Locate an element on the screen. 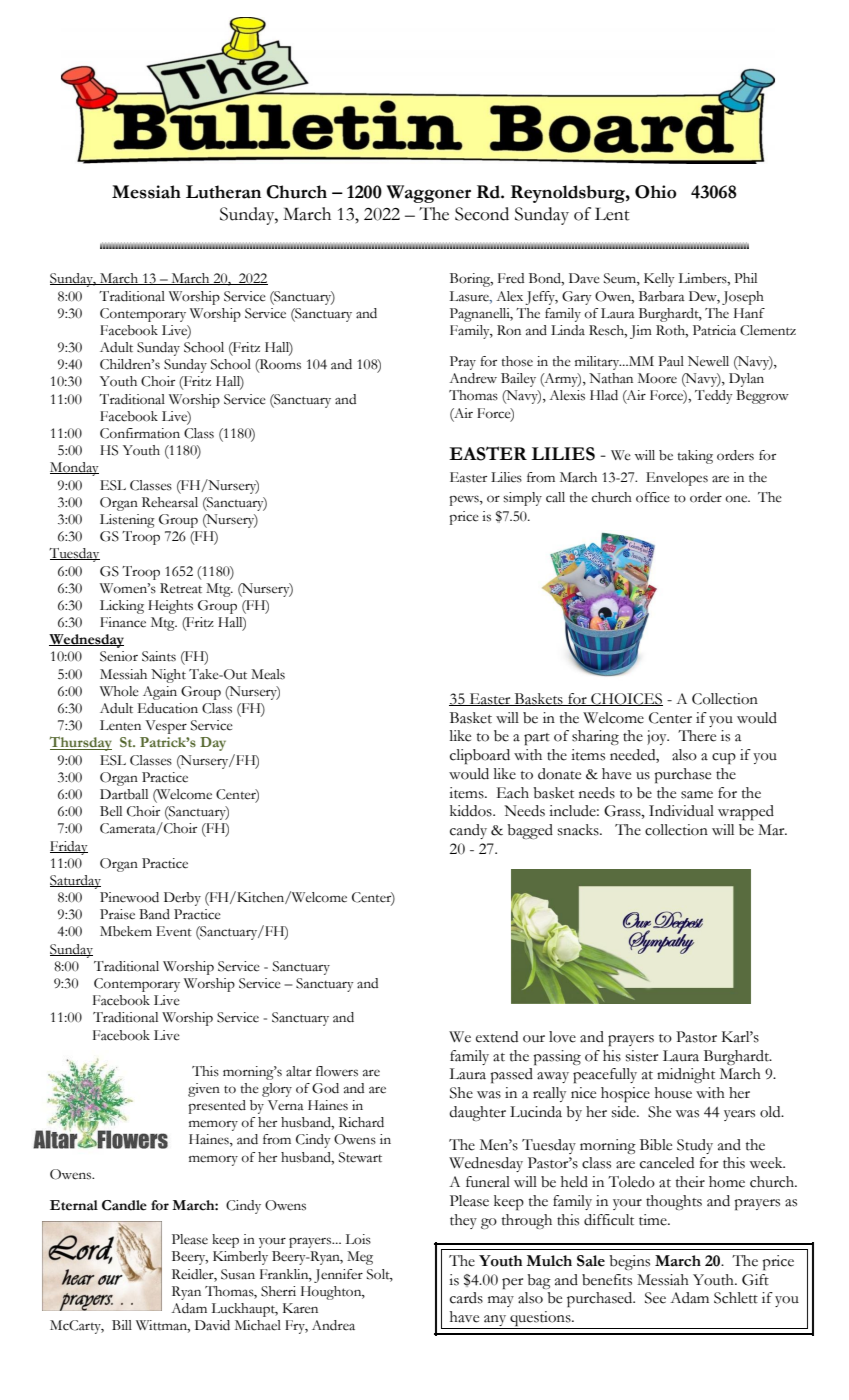  sister is located at coordinates (642, 1056).
